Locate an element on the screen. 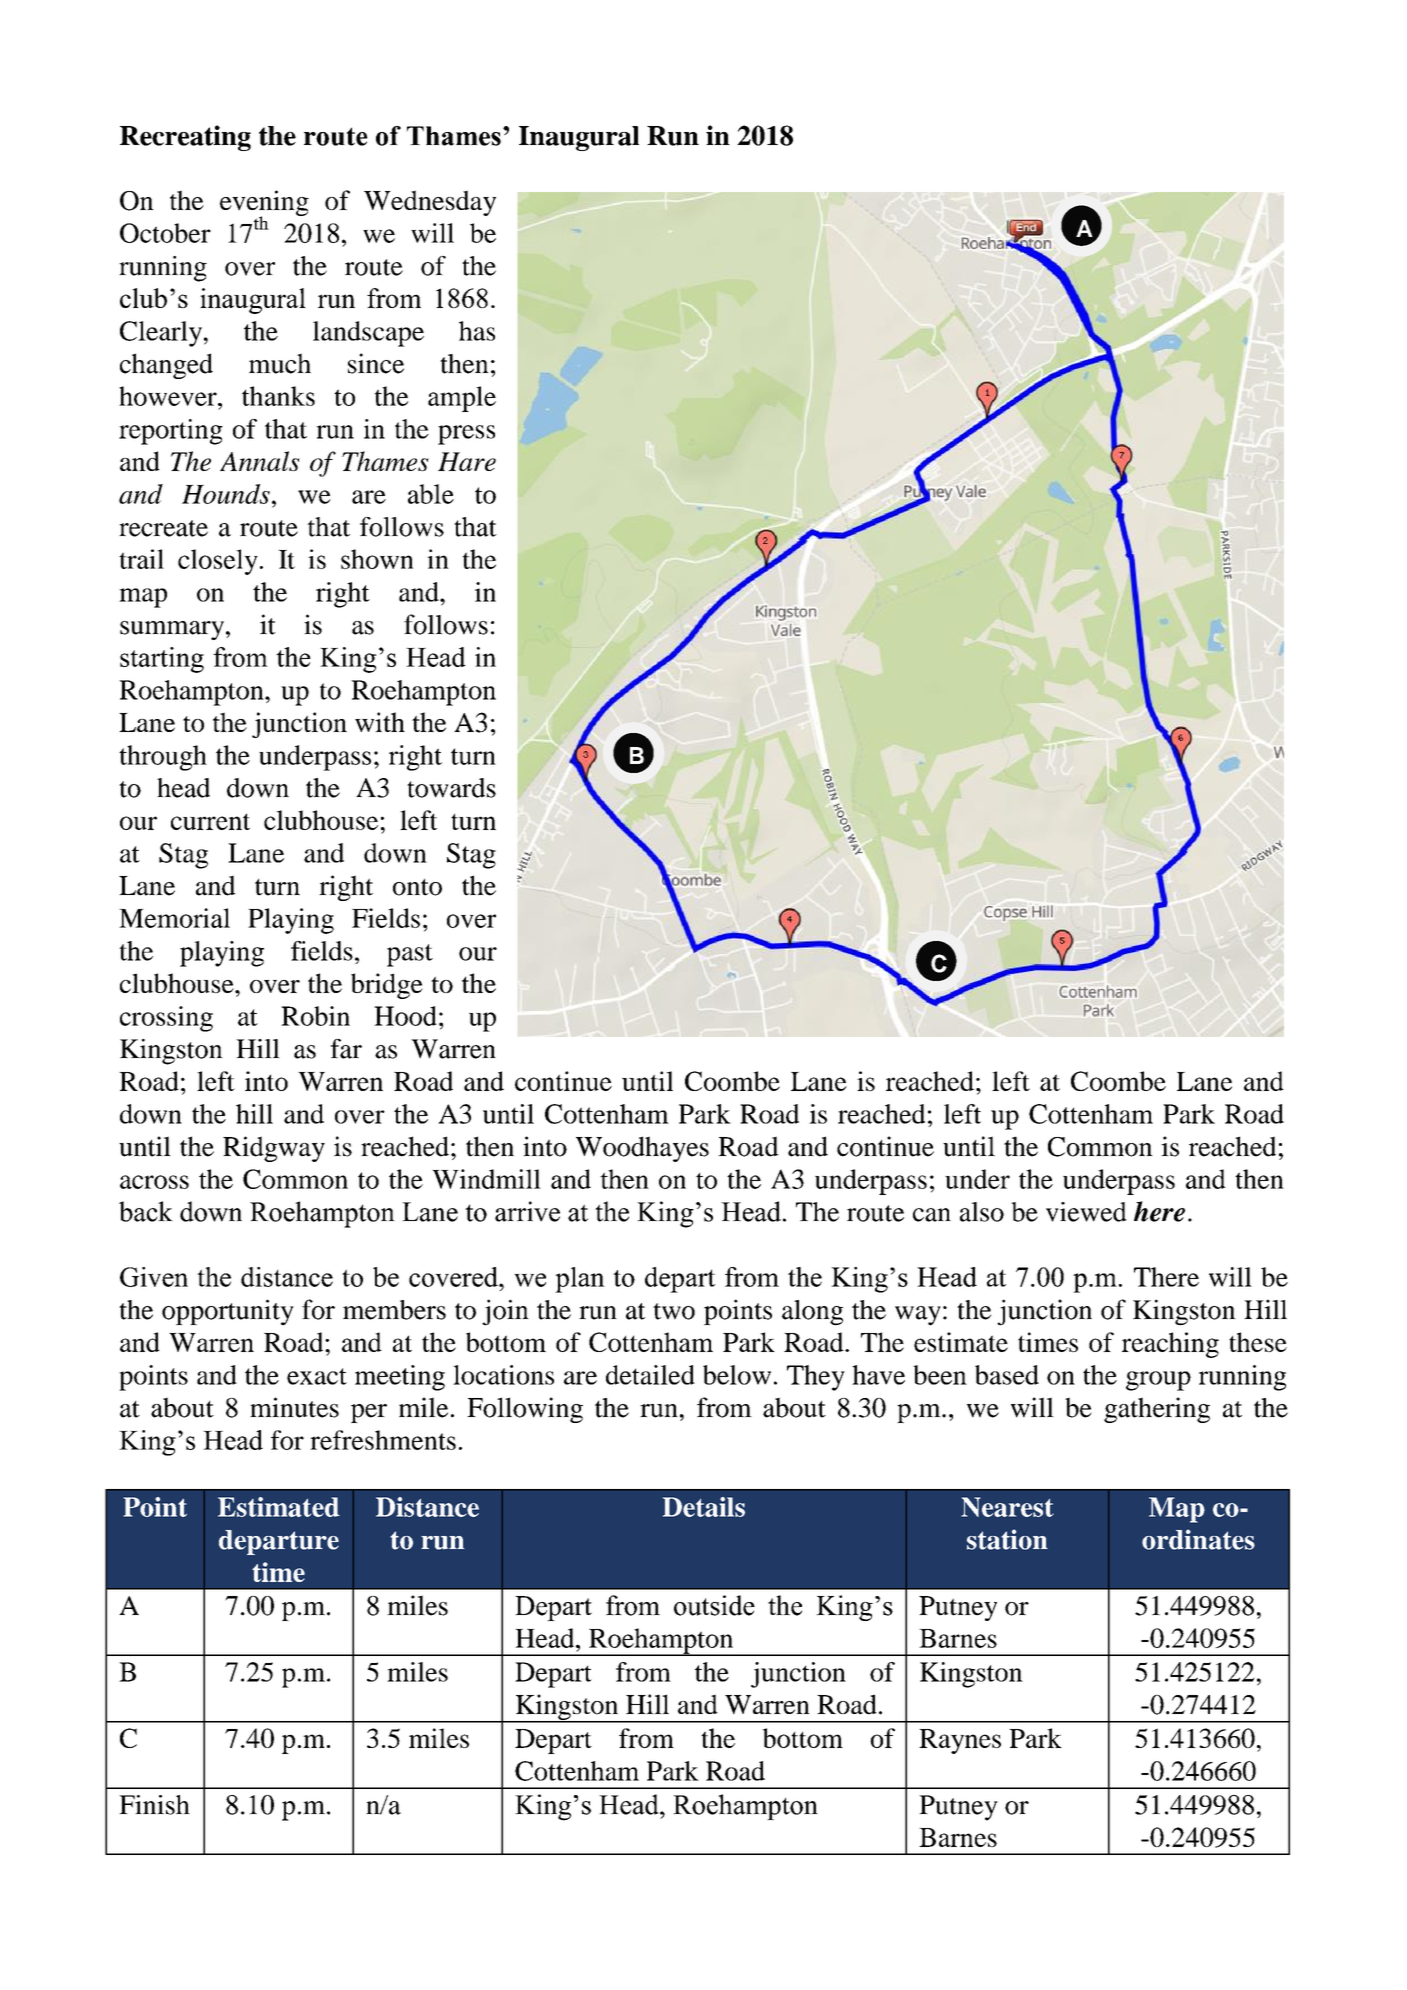  viewed is located at coordinates (1086, 1212).
